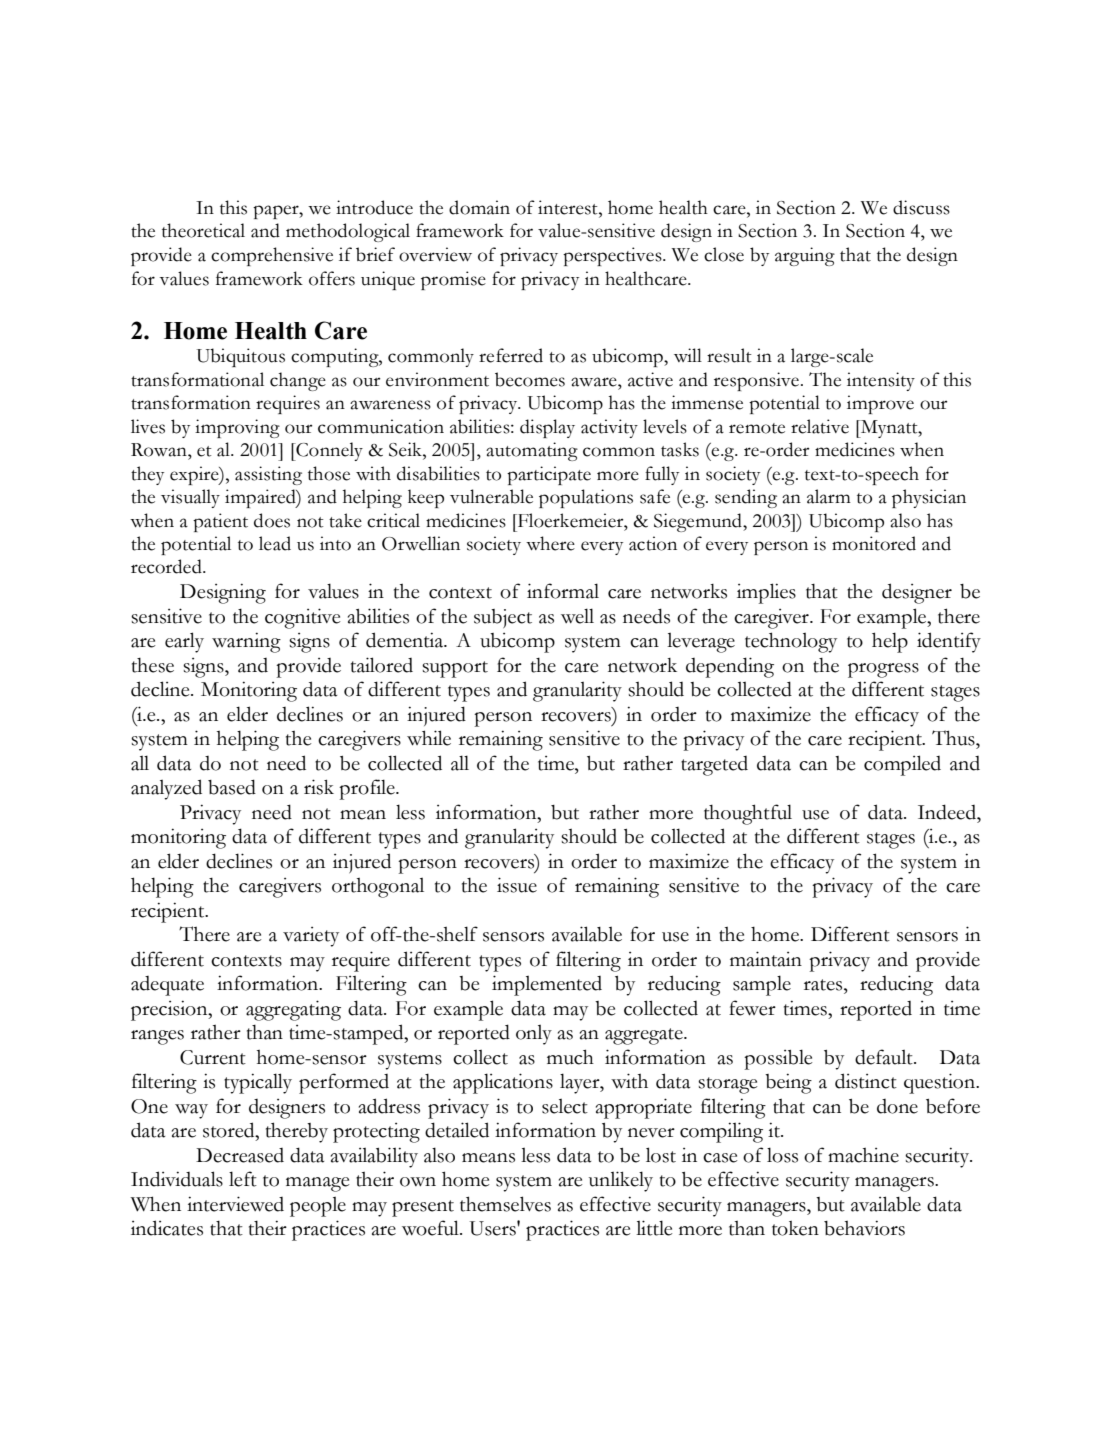 Image resolution: width=1111 pixels, height=1438 pixels. I want to click on thoughtful, so click(748, 814).
